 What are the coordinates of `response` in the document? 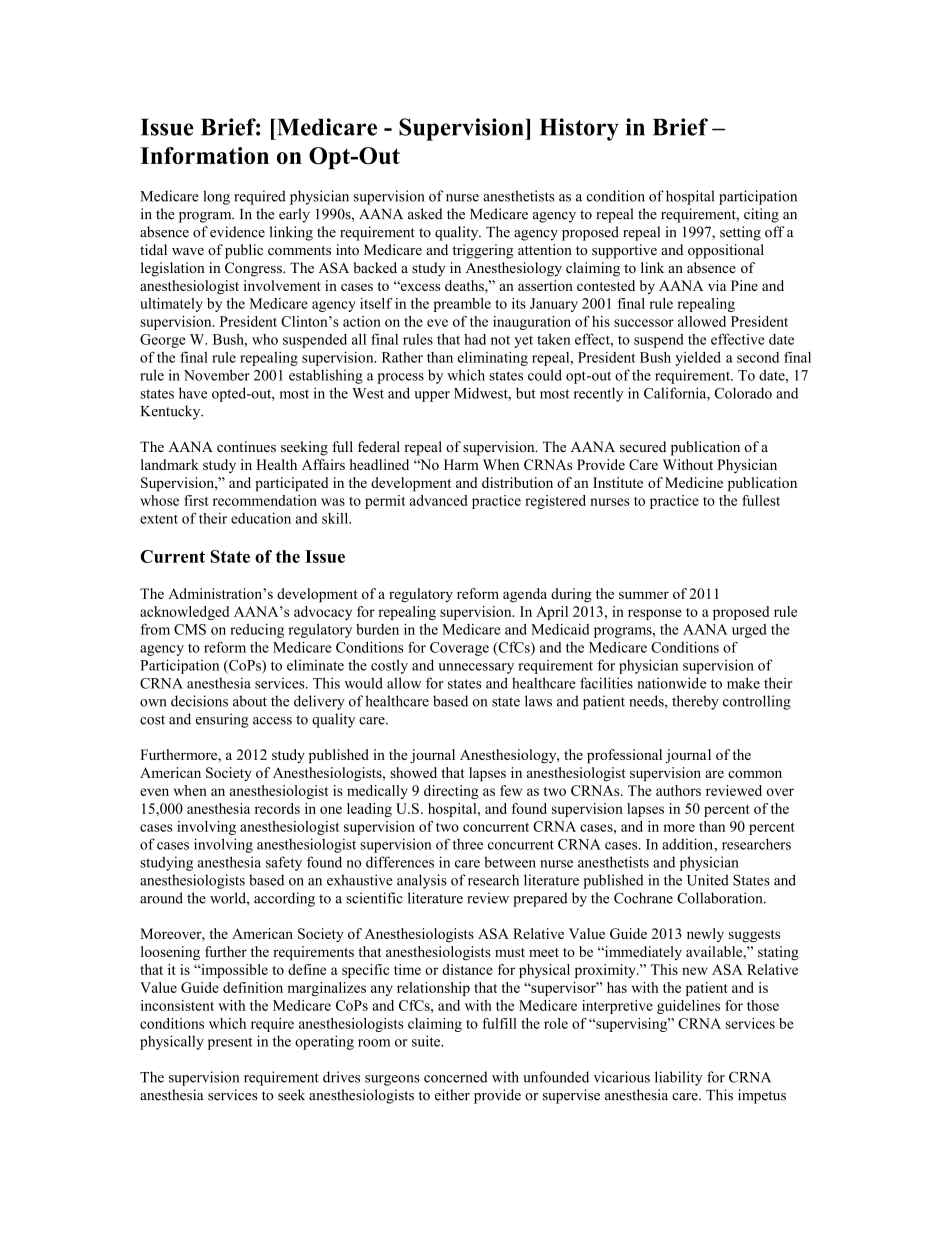 It's located at (655, 614).
